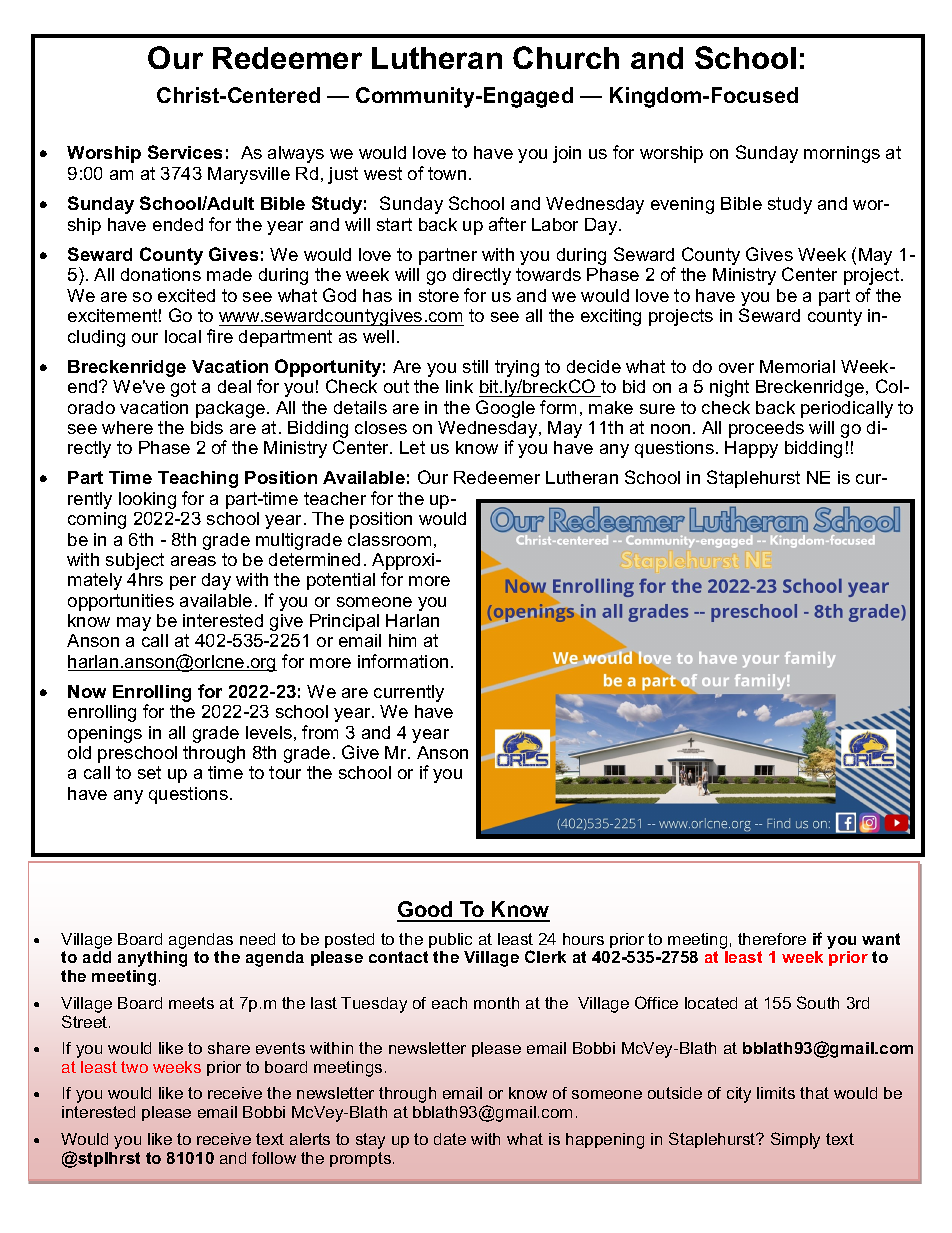 Image resolution: width=952 pixels, height=1233 pixels. What do you see at coordinates (772, 939) in the image?
I see `therefore` at bounding box center [772, 939].
